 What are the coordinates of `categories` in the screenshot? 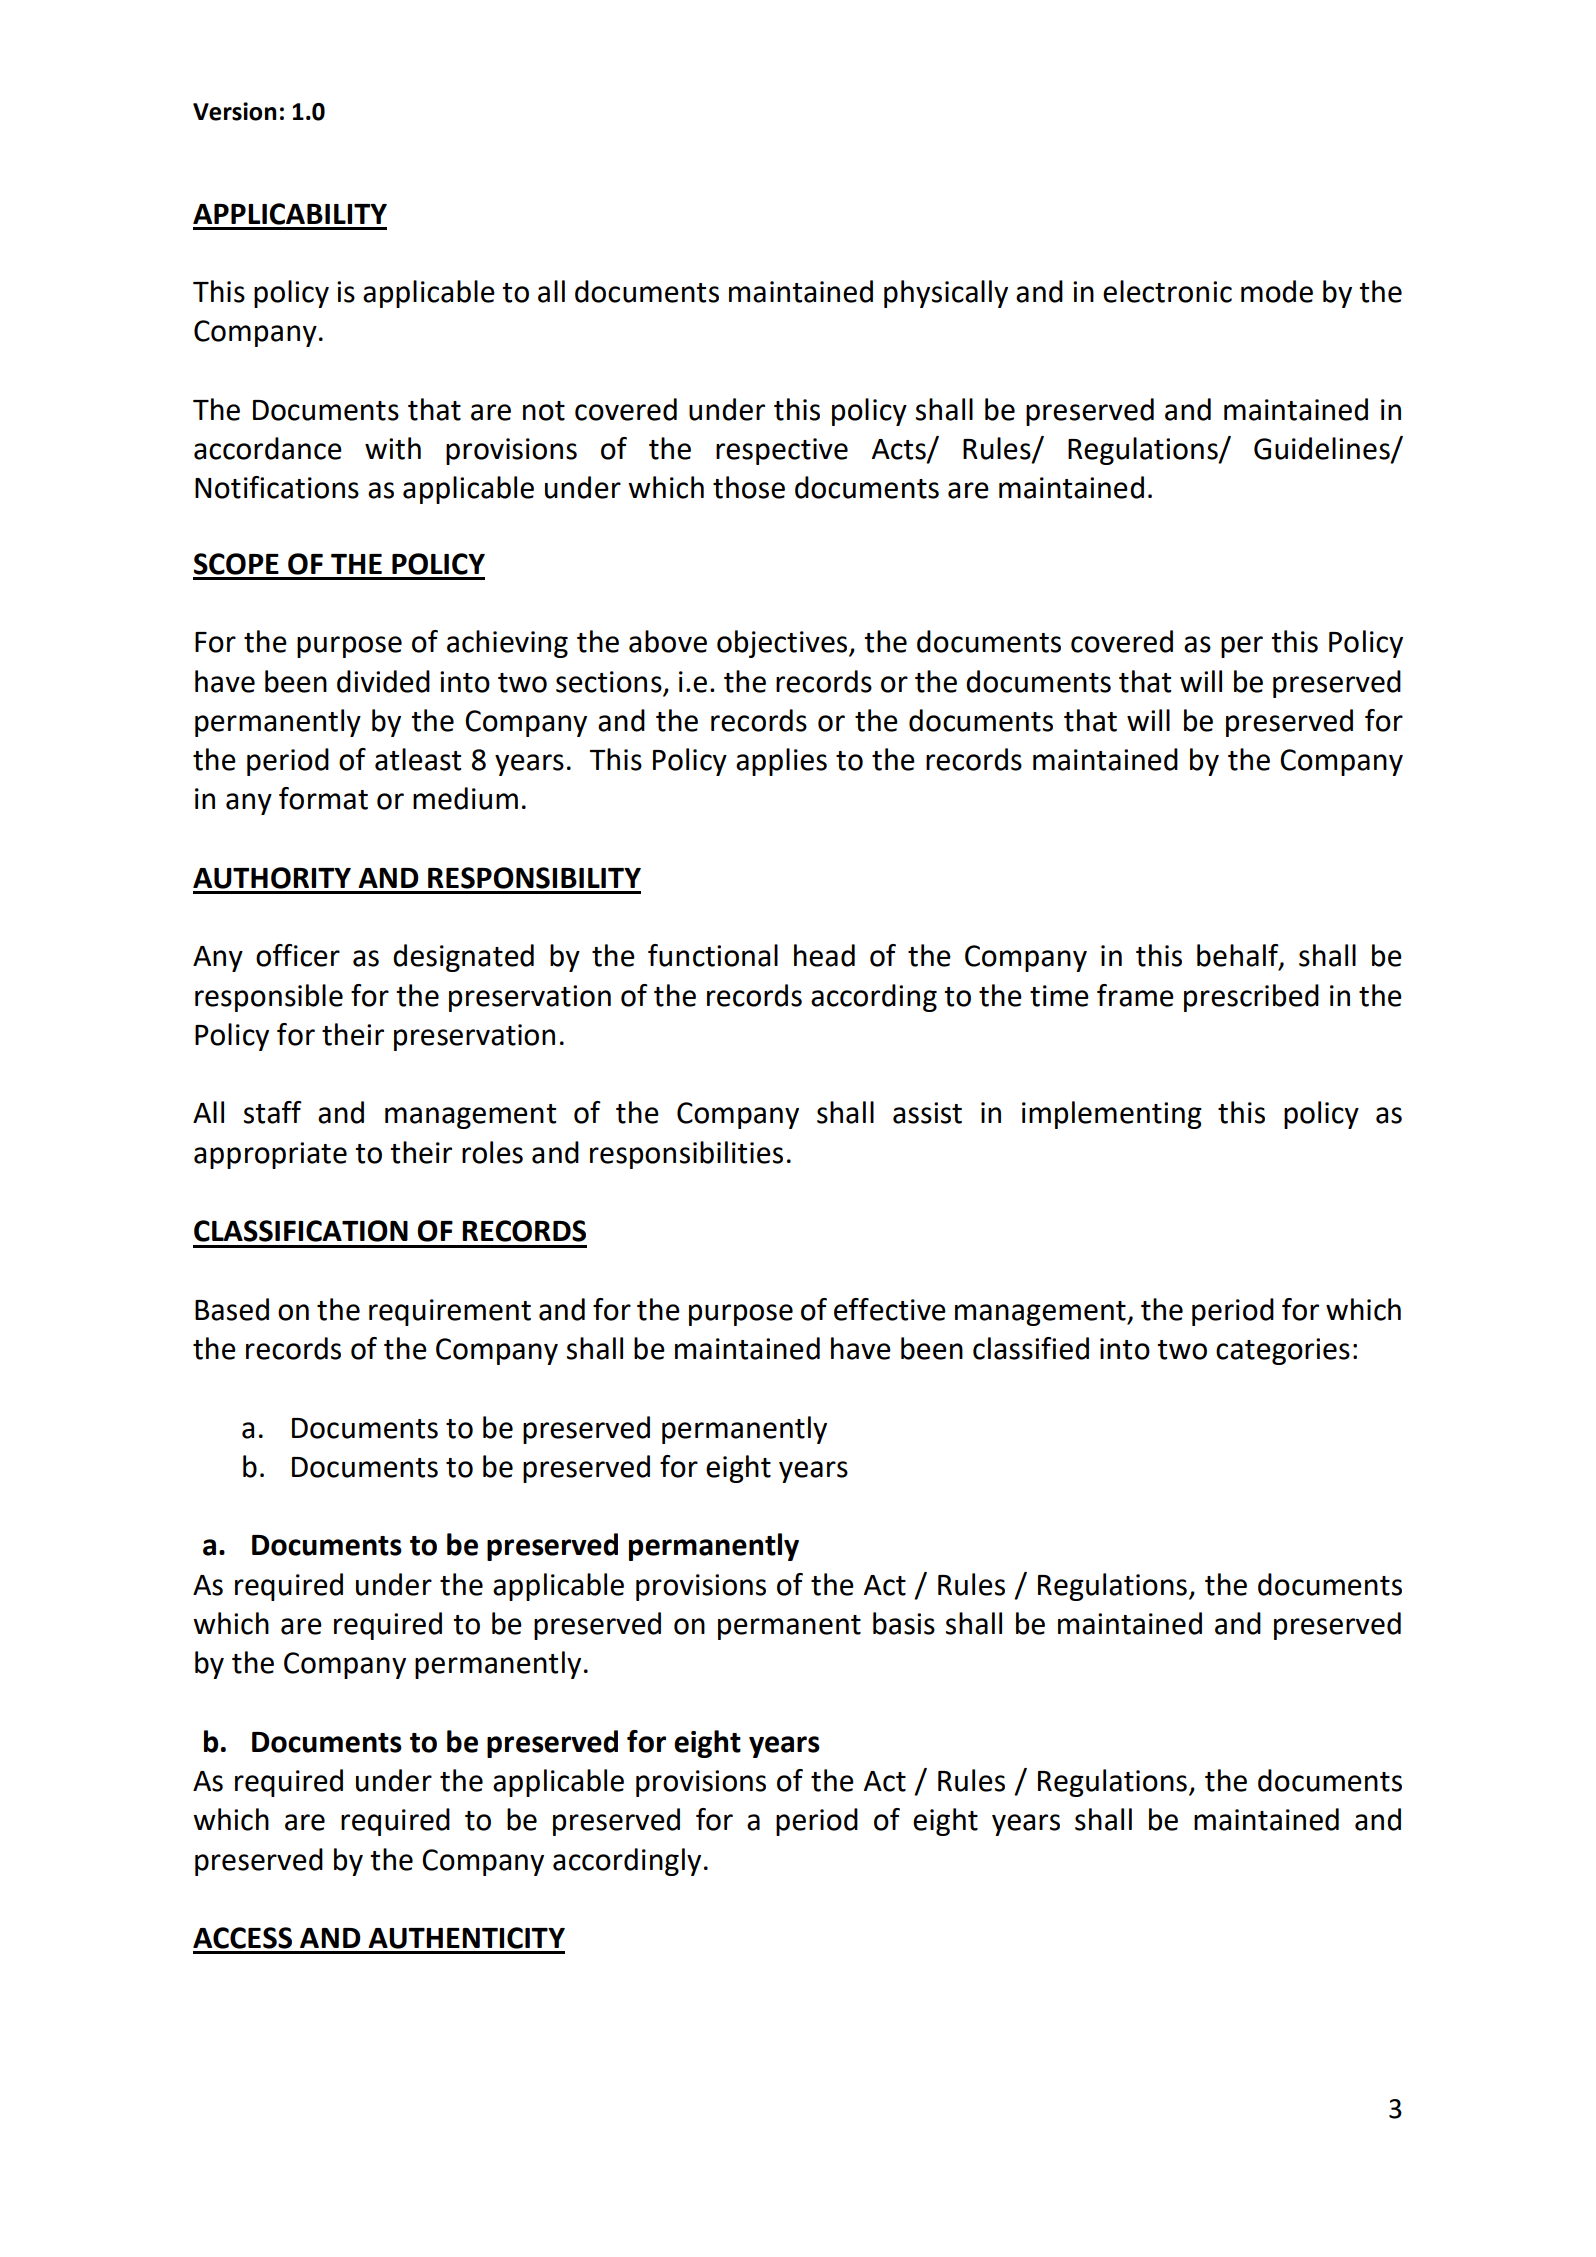 It's located at (1283, 1351).
